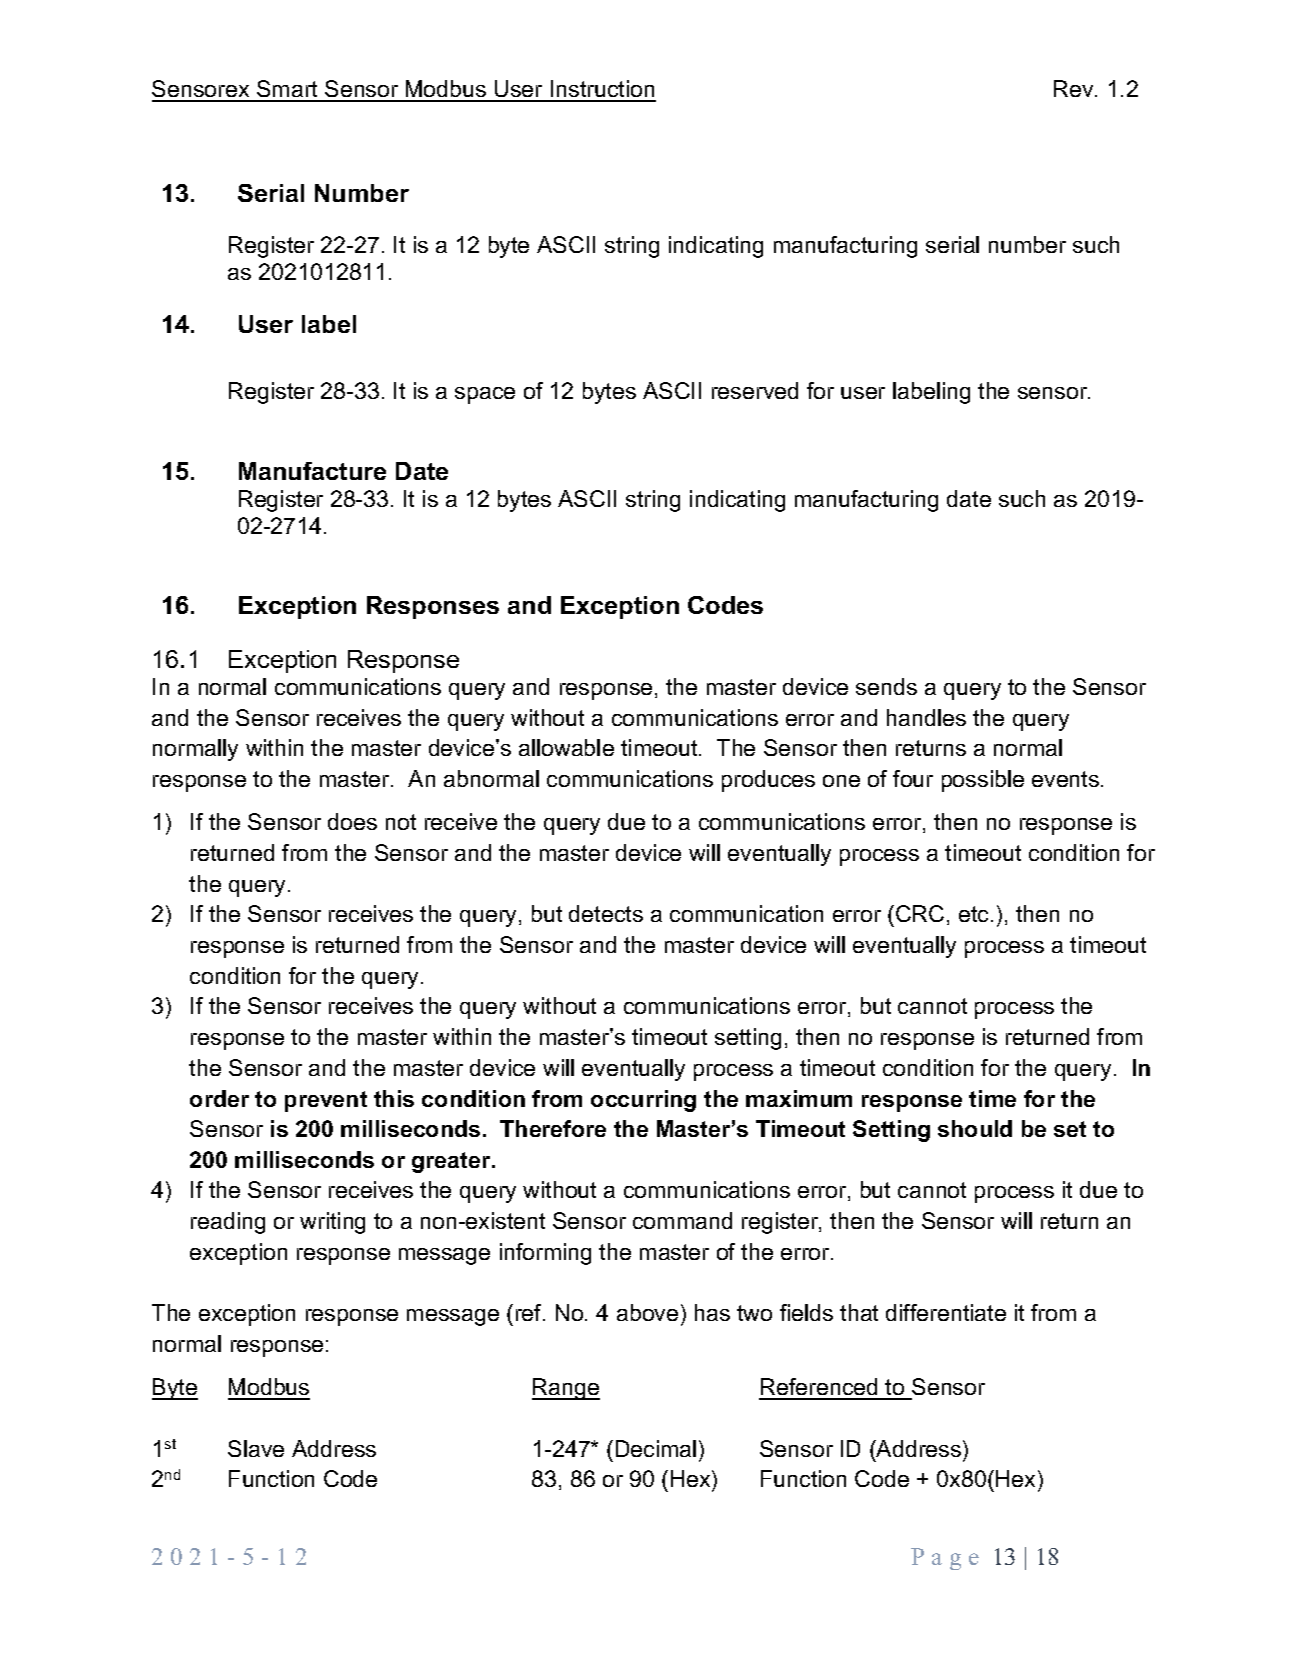 The height and width of the document is (1671, 1291). I want to click on command, so click(682, 1220).
